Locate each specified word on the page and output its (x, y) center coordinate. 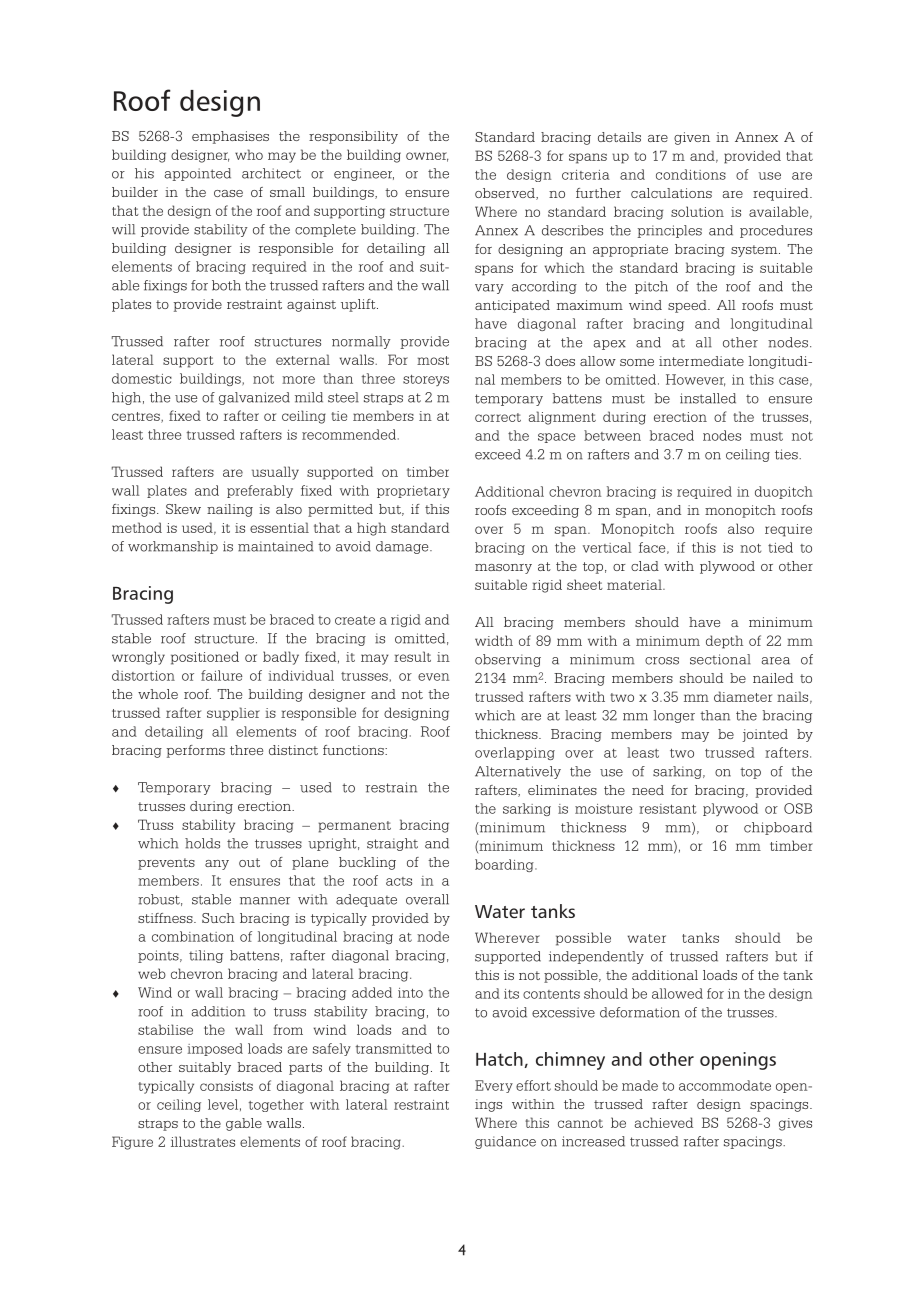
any (217, 865)
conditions (691, 174)
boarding (505, 865)
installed (708, 398)
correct (498, 417)
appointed (198, 174)
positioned (205, 658)
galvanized (254, 398)
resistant (667, 809)
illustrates (203, 1141)
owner (427, 157)
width (494, 640)
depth (724, 642)
